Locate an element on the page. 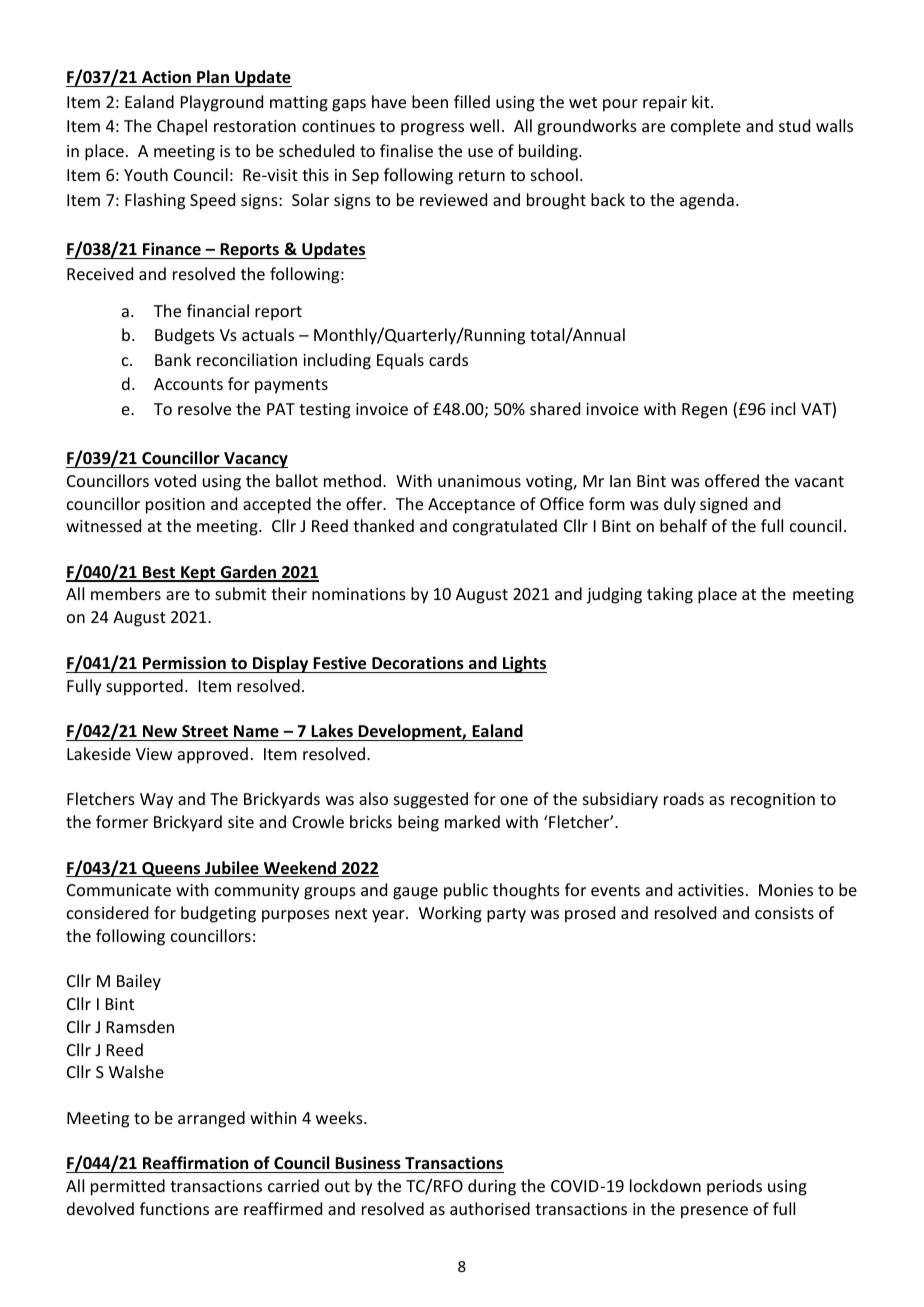 This image has height=1307, width=924. Permission is located at coordinates (184, 663).
